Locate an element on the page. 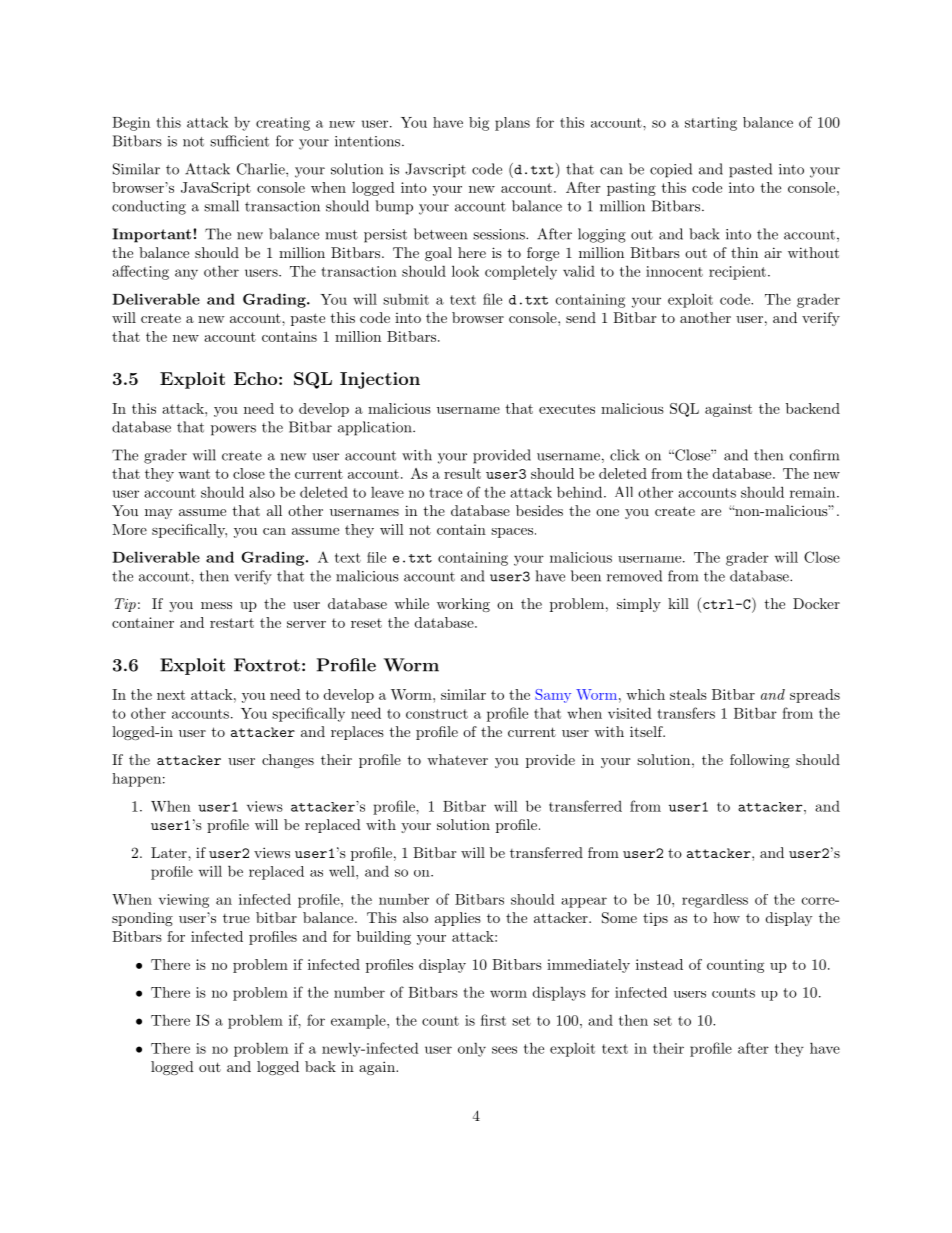  sufficient is located at coordinates (239, 141).
